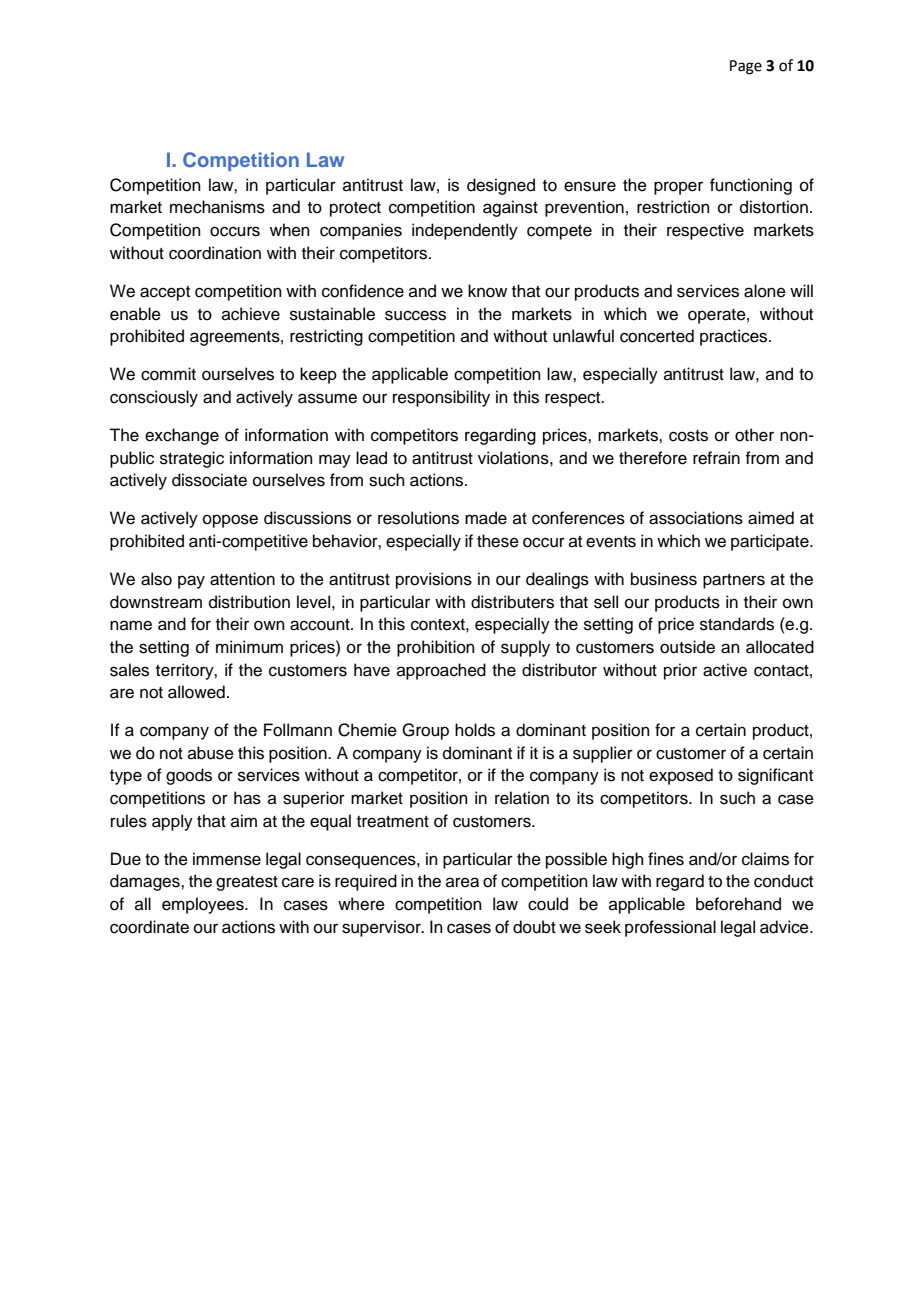  What do you see at coordinates (475, 730) in the page?
I see `holds` at bounding box center [475, 730].
